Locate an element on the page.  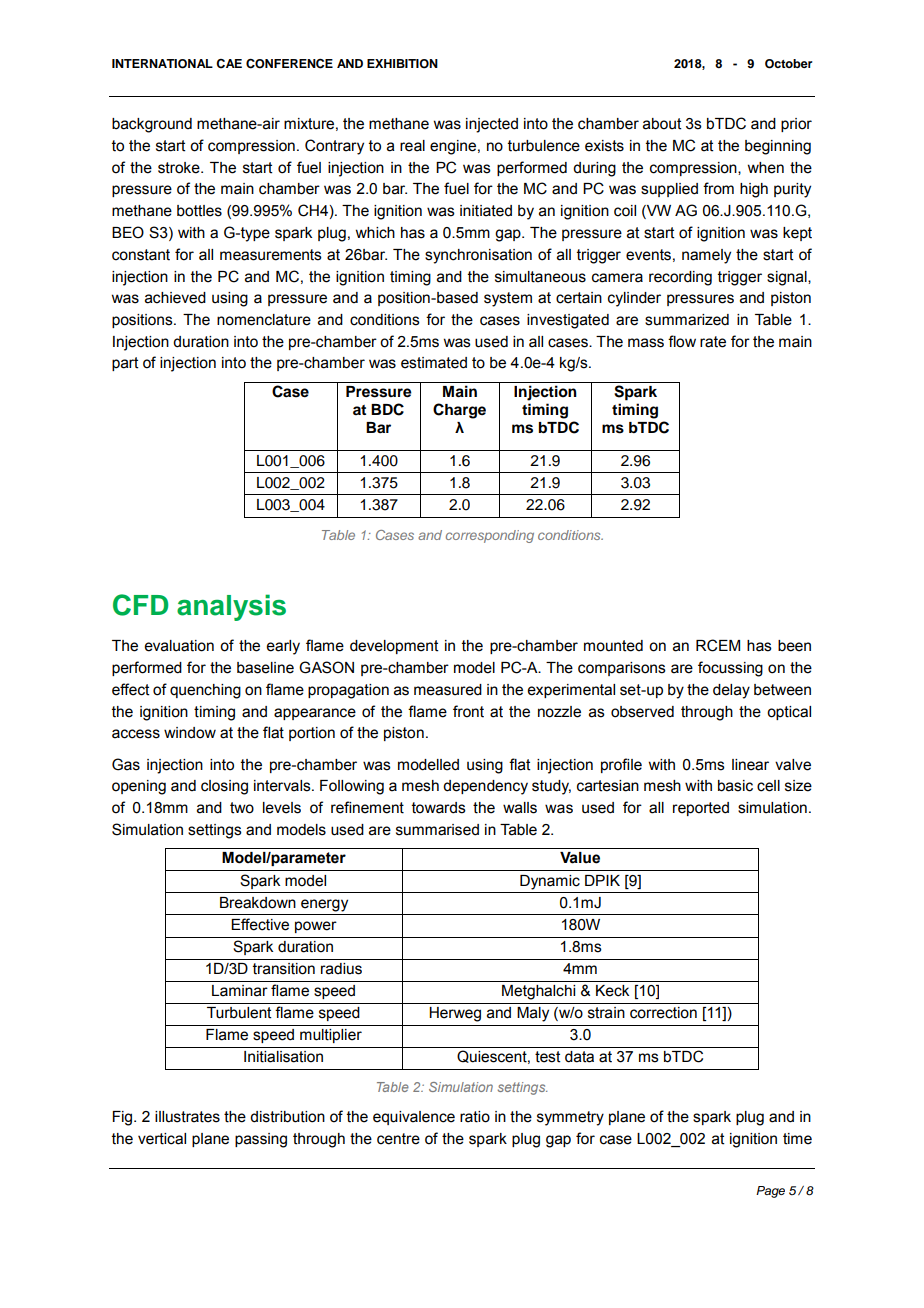
centre is located at coordinates (398, 1139).
